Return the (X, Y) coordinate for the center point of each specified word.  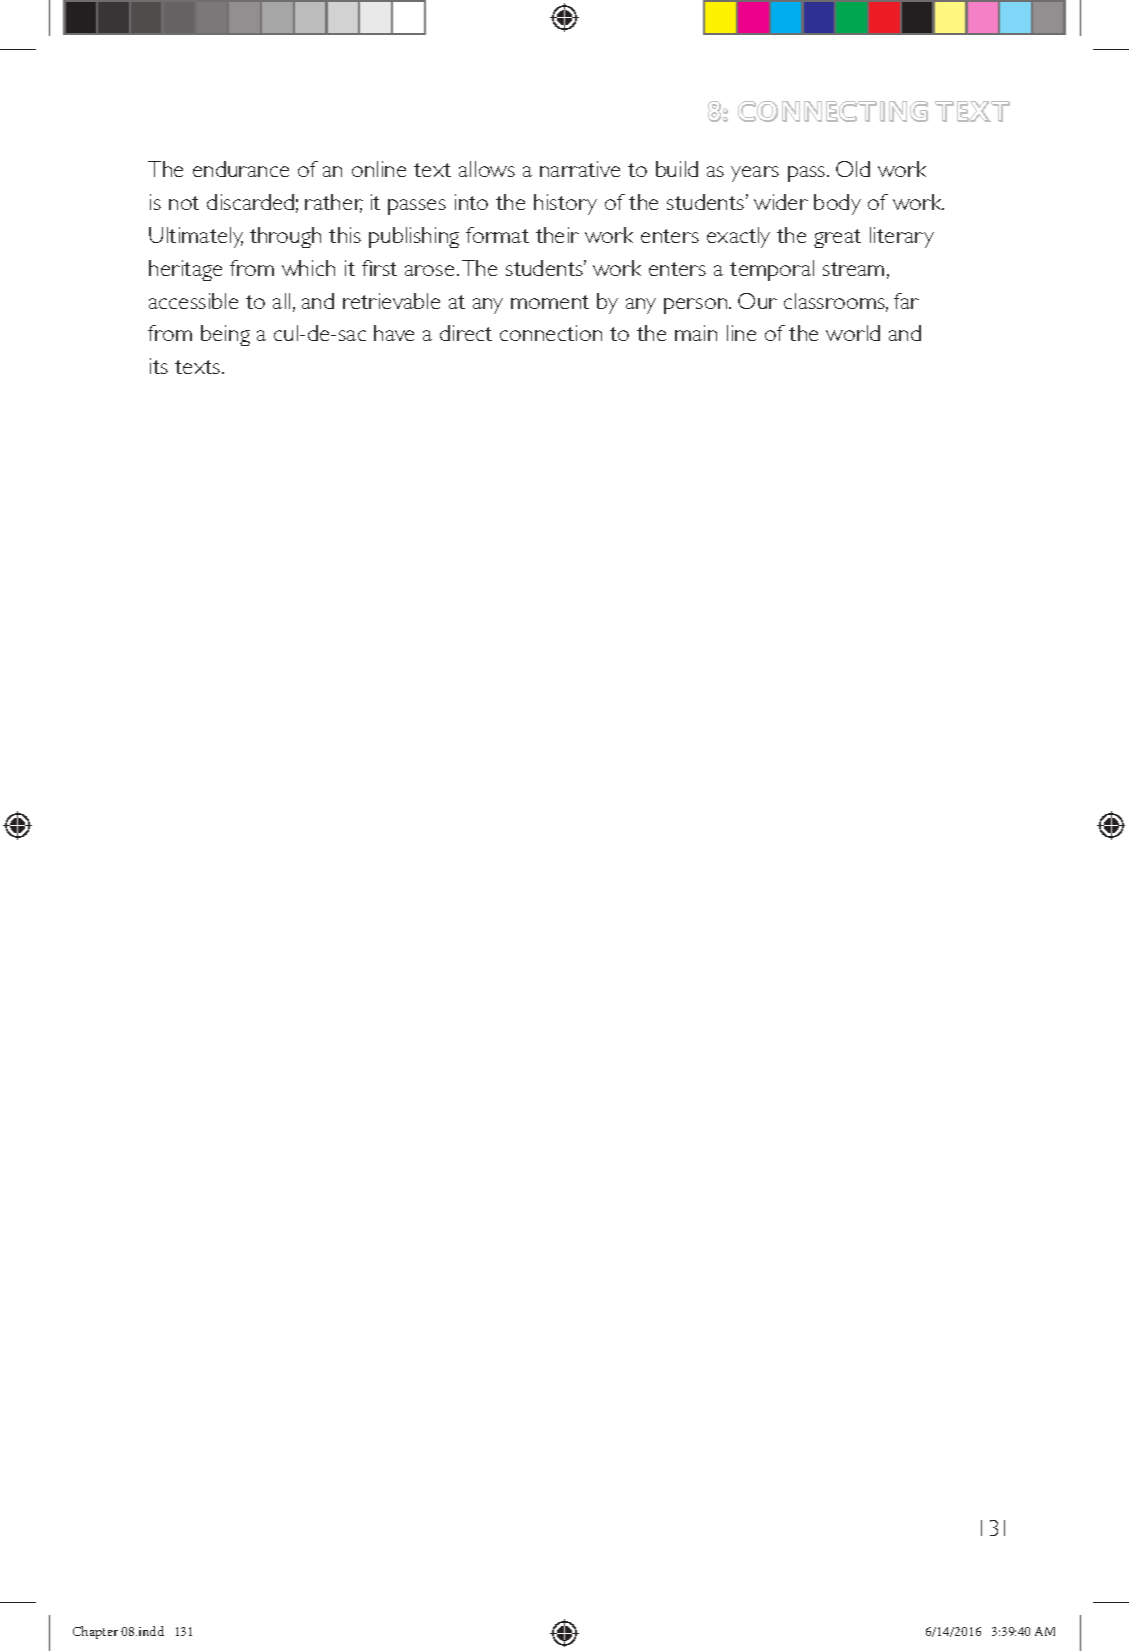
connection (551, 333)
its (159, 366)
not (184, 203)
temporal (772, 270)
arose (429, 270)
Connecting (833, 111)
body (837, 204)
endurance (241, 169)
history (565, 204)
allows (487, 169)
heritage (185, 270)
